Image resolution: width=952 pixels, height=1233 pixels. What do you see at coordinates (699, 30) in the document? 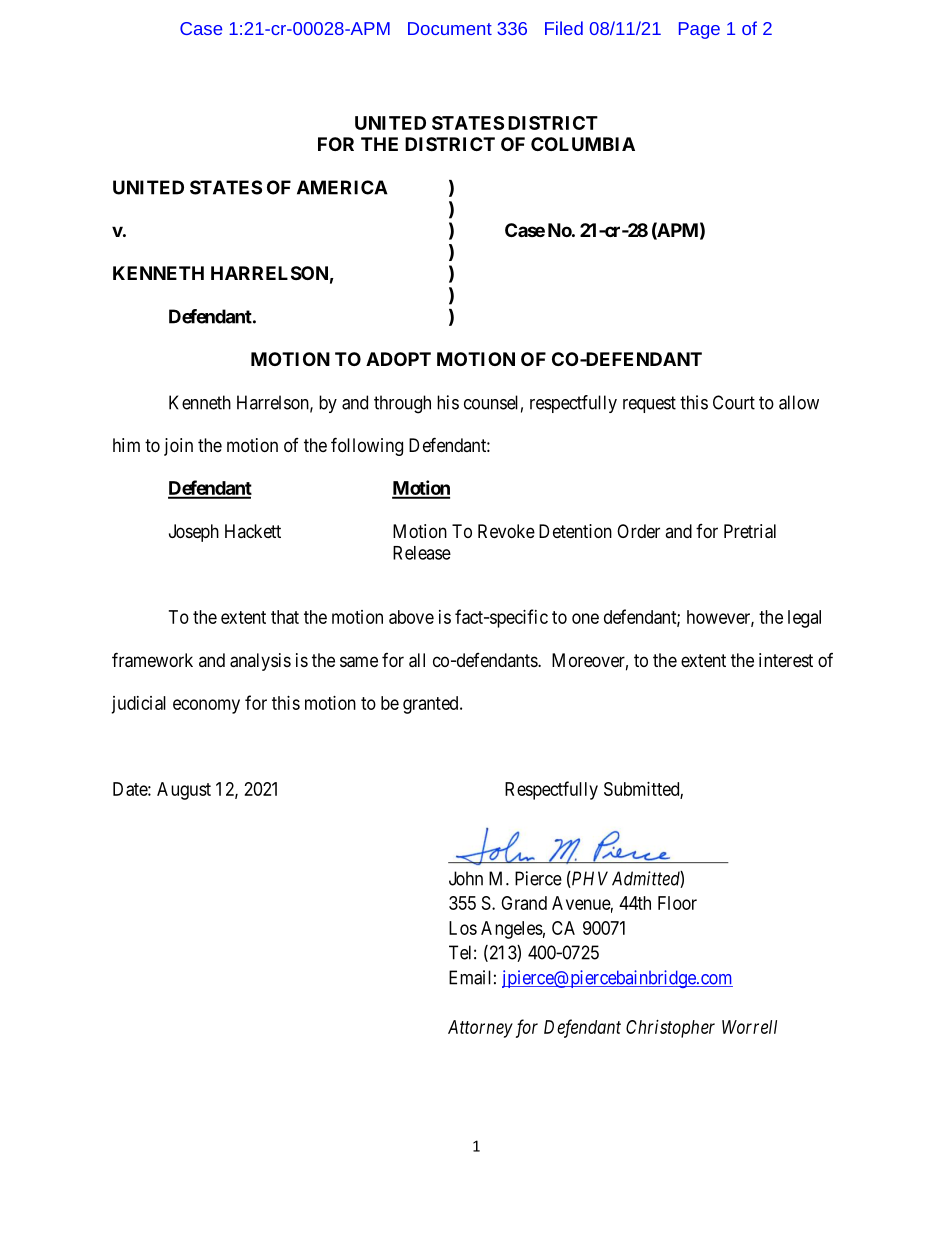
I see `Page` at bounding box center [699, 30].
